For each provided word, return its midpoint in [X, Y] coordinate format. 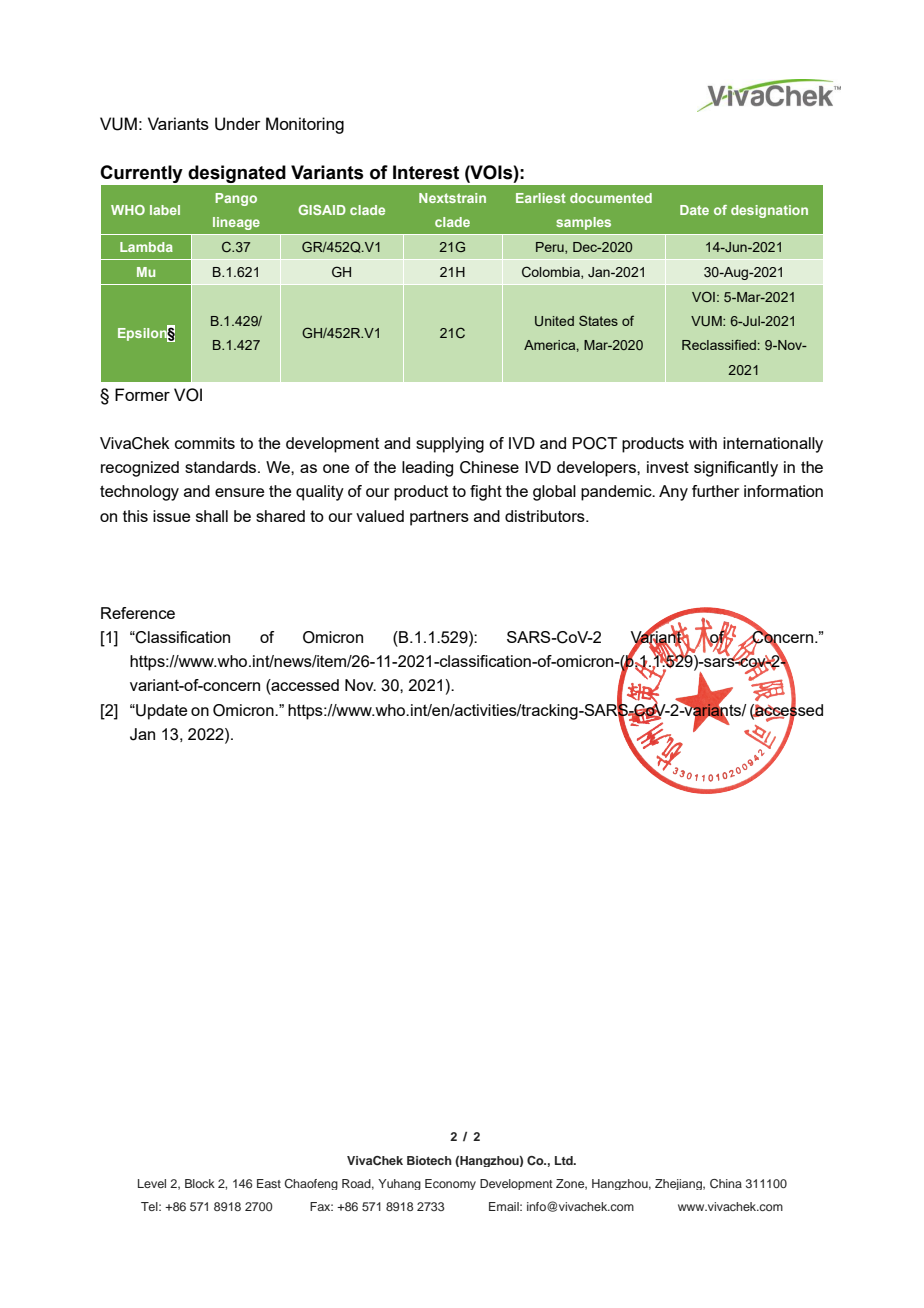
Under [238, 124]
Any [673, 493]
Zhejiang [679, 1184]
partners [439, 518]
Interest [426, 172]
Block [200, 1183]
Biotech [429, 1160]
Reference [138, 613]
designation [769, 211]
